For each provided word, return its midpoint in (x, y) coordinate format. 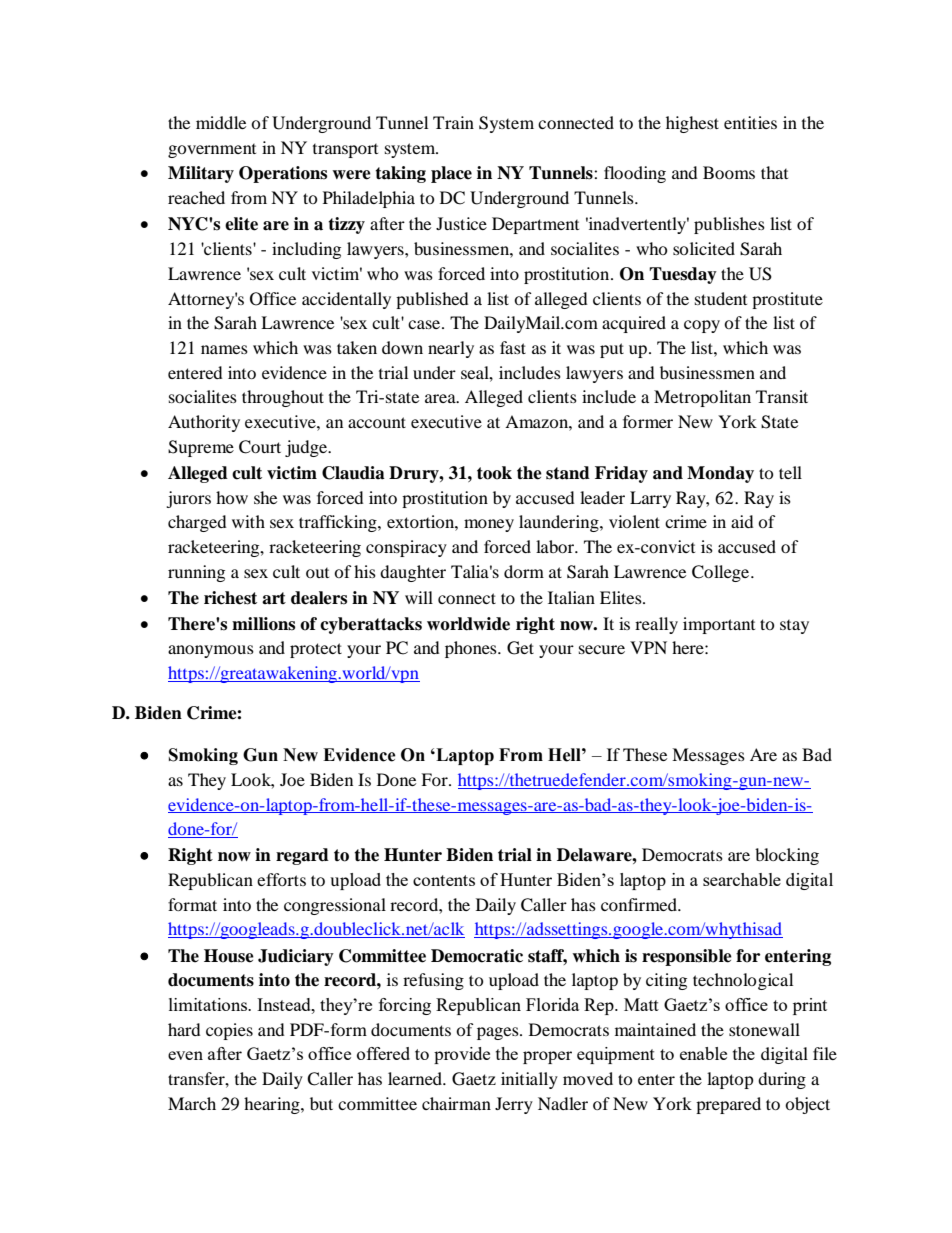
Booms (729, 172)
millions (263, 624)
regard (302, 856)
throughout (283, 398)
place (451, 174)
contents (444, 880)
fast (513, 347)
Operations (283, 174)
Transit (782, 396)
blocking (787, 856)
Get (520, 648)
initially (529, 1080)
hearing (273, 1105)
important (719, 625)
